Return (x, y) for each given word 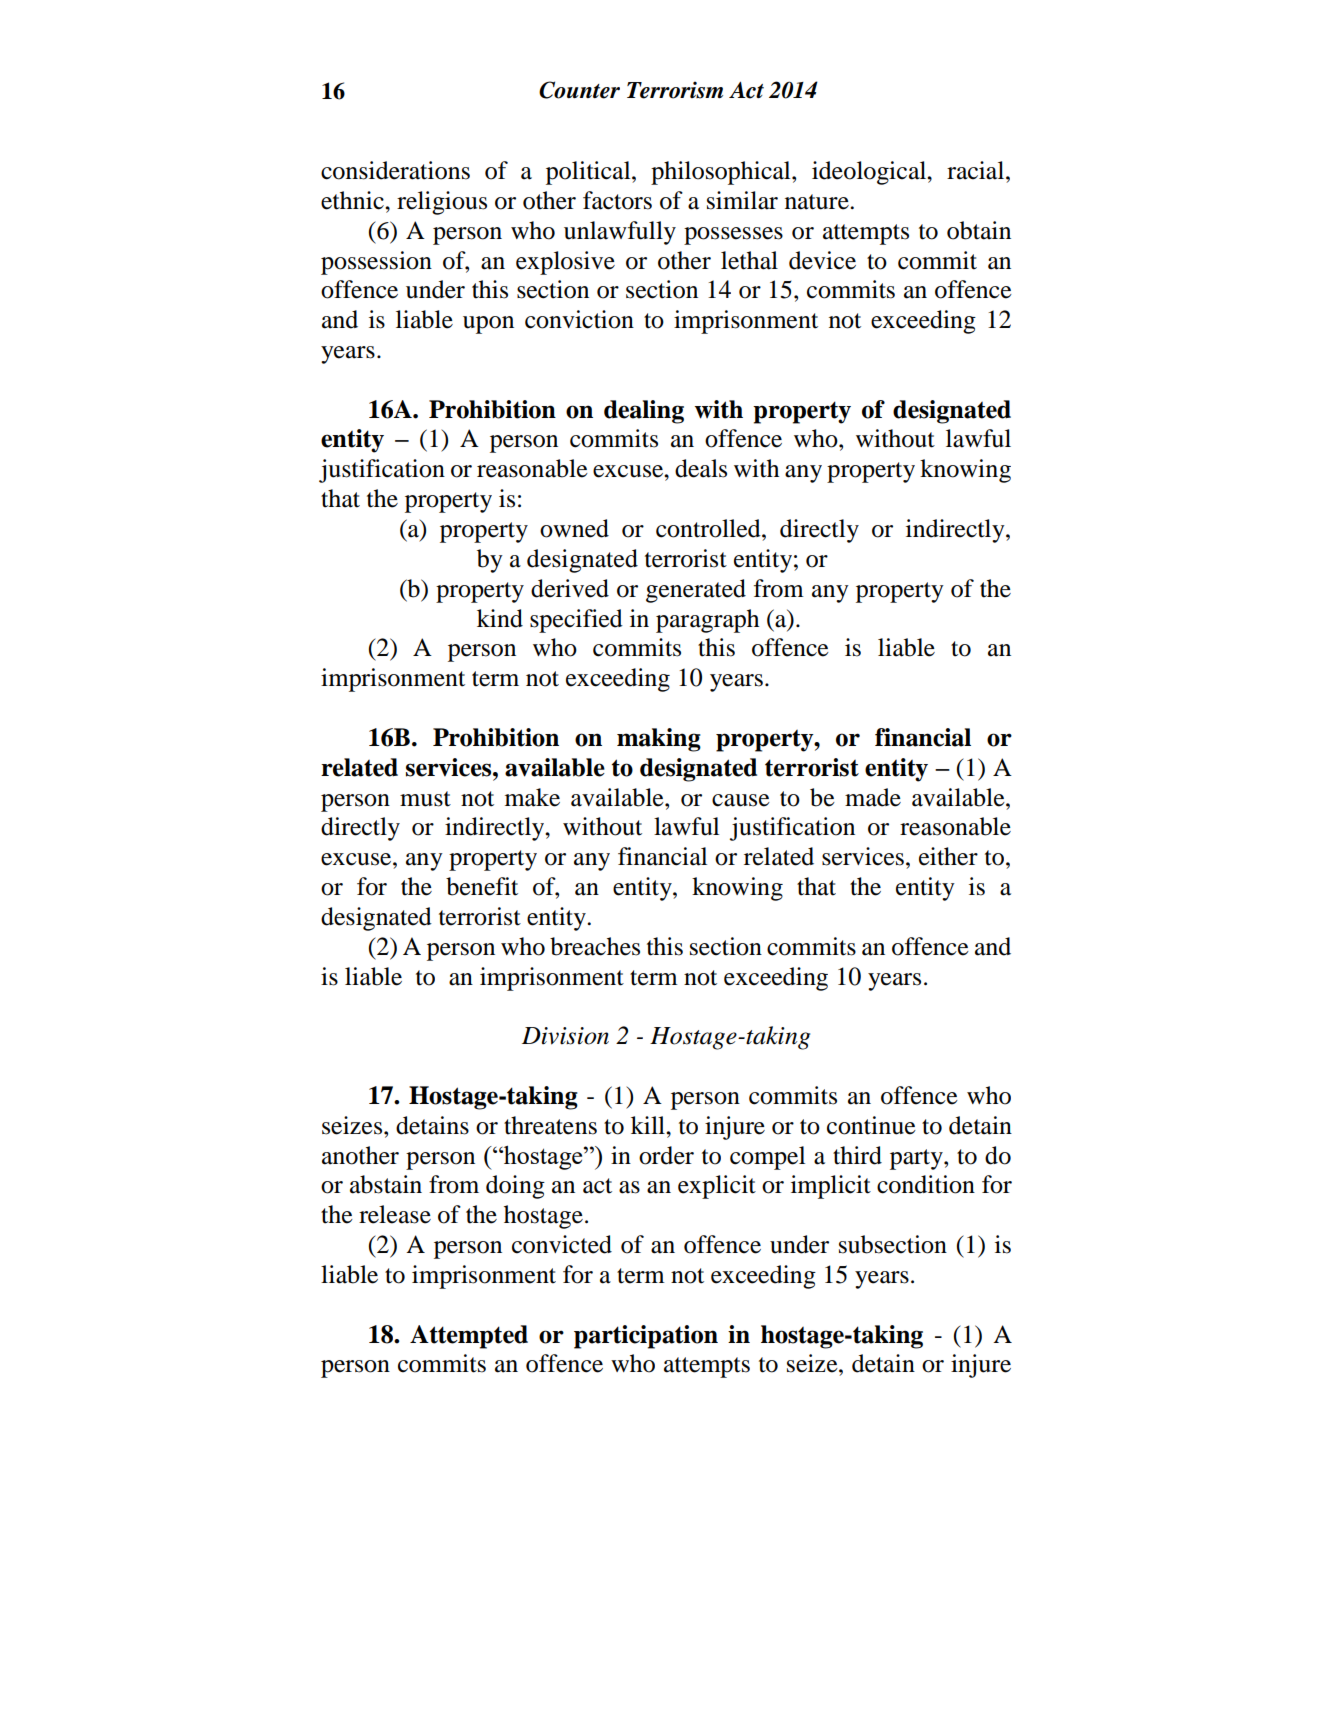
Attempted (469, 1337)
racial (977, 170)
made (873, 797)
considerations (395, 170)
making (659, 740)
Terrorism (675, 90)
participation (646, 1337)
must (425, 799)
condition (926, 1184)
